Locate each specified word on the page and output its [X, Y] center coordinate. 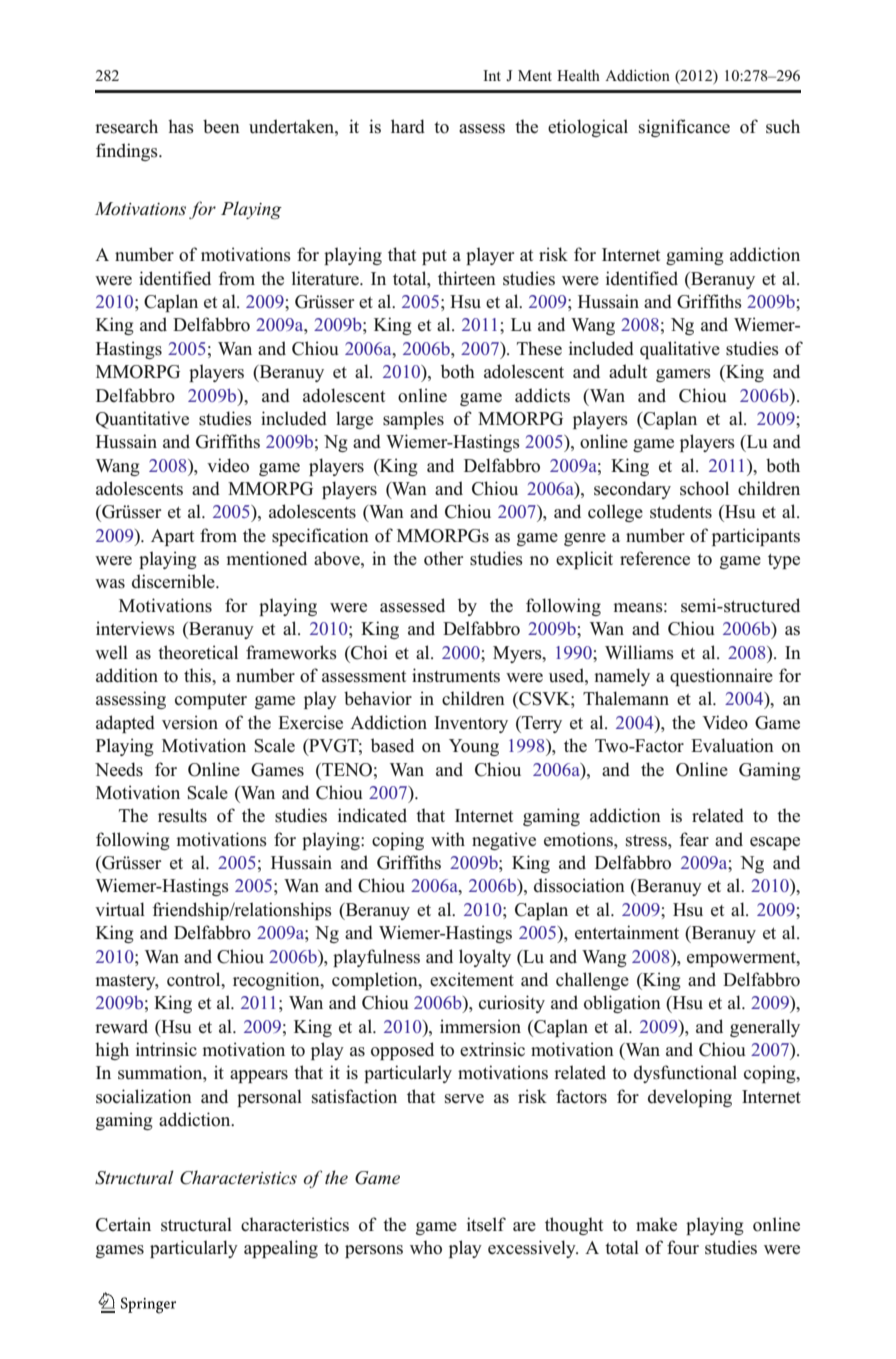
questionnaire [721, 677]
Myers [518, 654]
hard [408, 126]
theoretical [198, 652]
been [221, 126]
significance [684, 128]
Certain [123, 1224]
